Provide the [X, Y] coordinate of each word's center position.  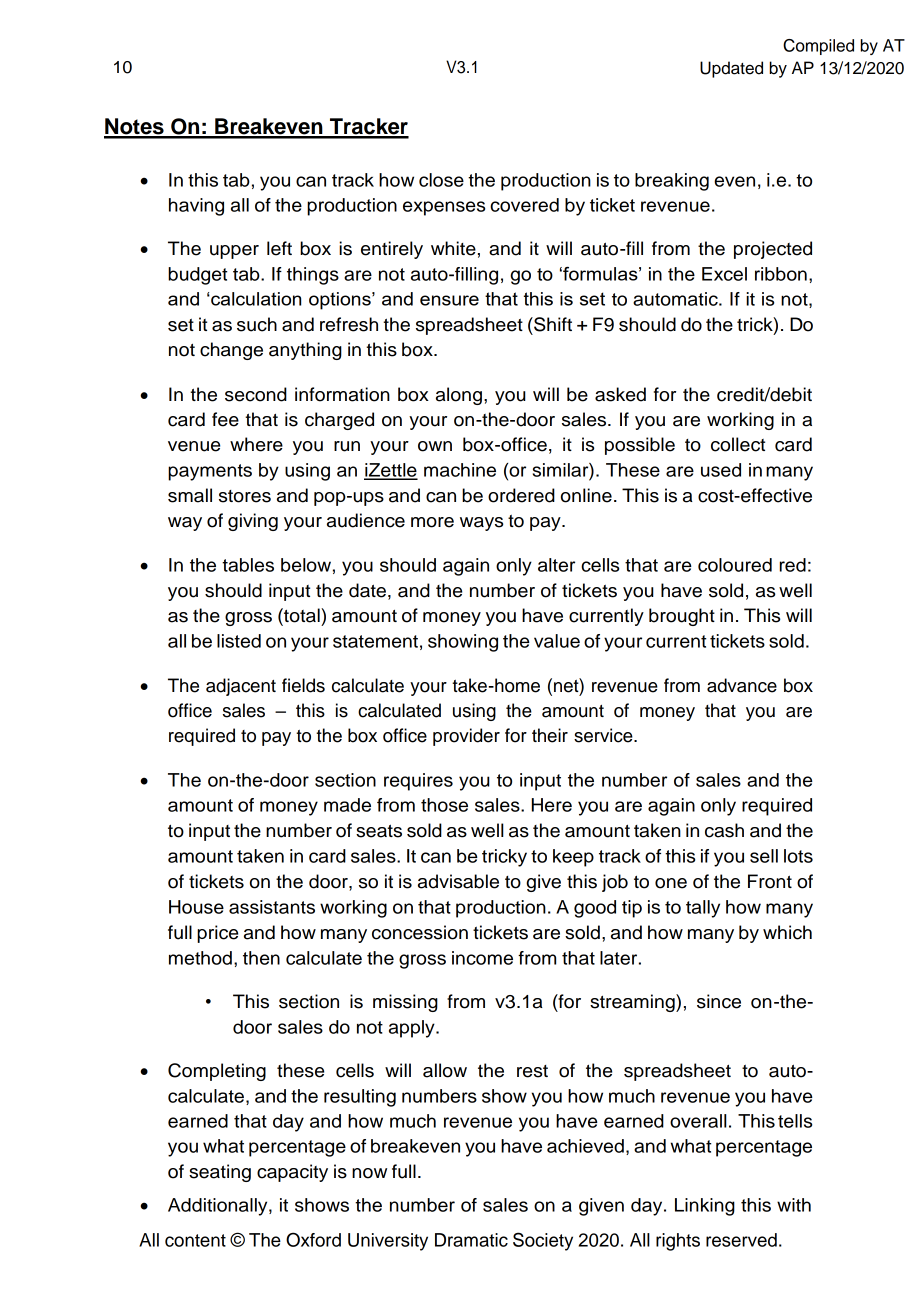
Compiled [818, 47]
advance [742, 685]
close [441, 180]
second [256, 394]
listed [239, 641]
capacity [292, 1173]
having [196, 207]
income [482, 958]
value [557, 641]
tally [703, 909]
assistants [272, 907]
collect [738, 444]
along [459, 396]
